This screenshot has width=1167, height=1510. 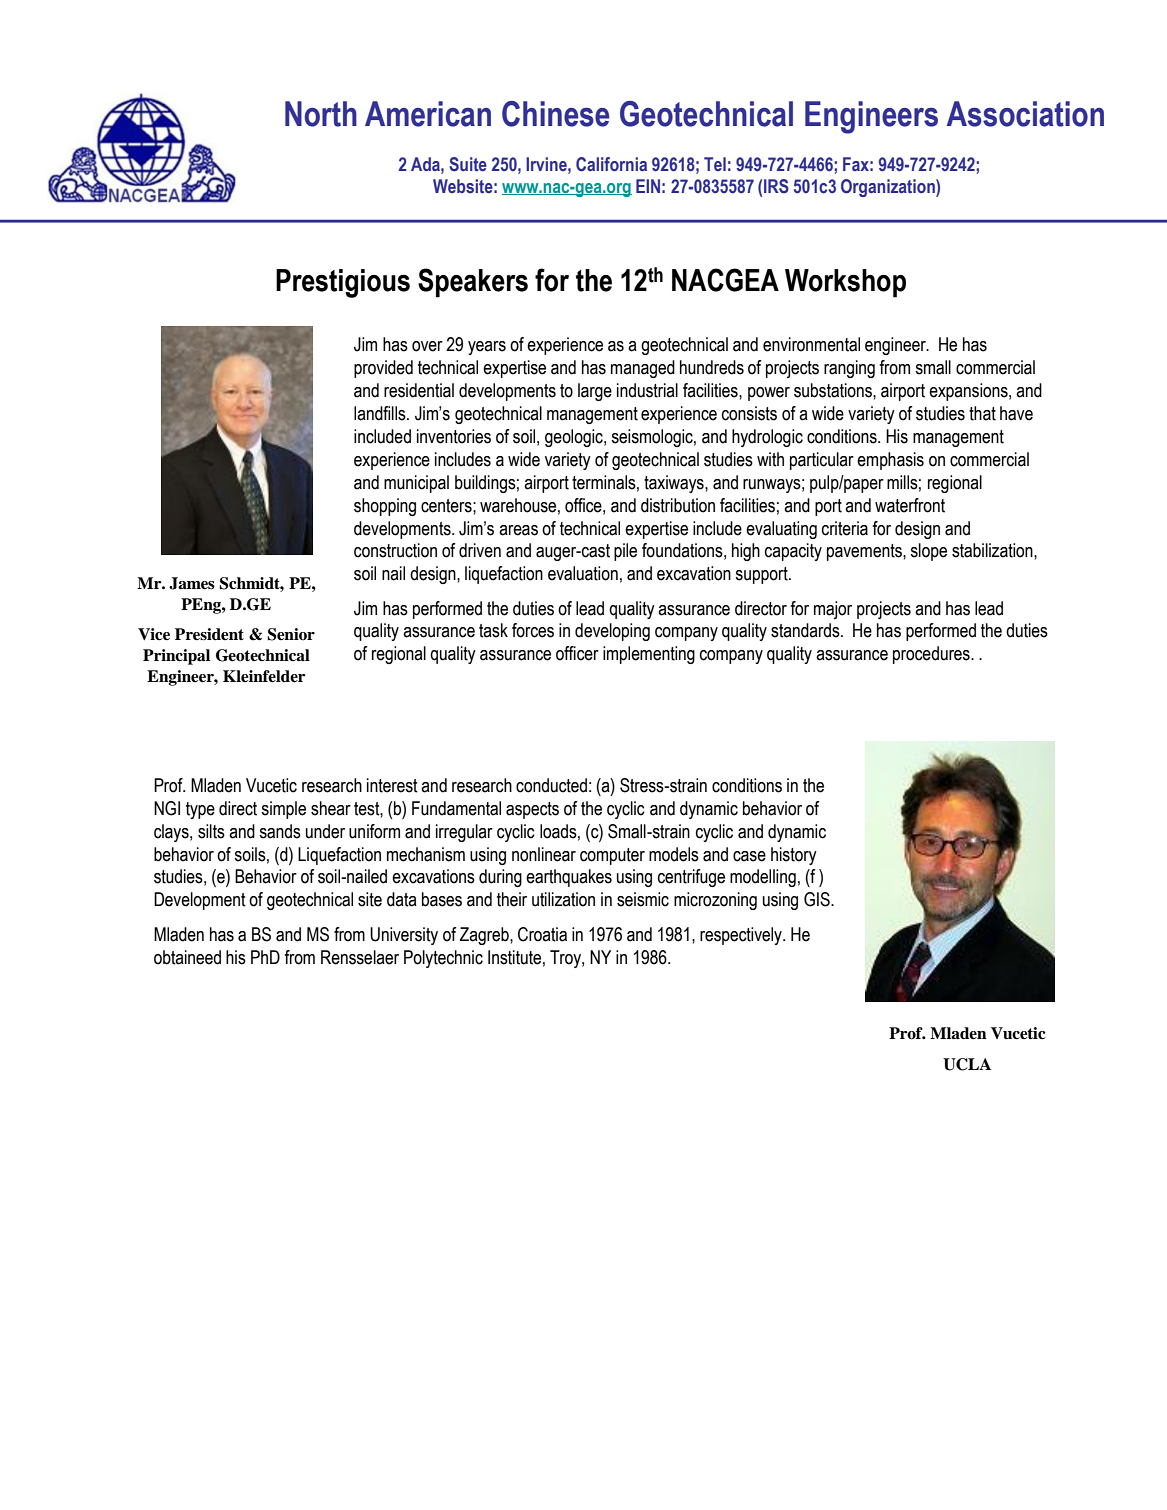 What do you see at coordinates (611, 164) in the screenshot?
I see `California` at bounding box center [611, 164].
